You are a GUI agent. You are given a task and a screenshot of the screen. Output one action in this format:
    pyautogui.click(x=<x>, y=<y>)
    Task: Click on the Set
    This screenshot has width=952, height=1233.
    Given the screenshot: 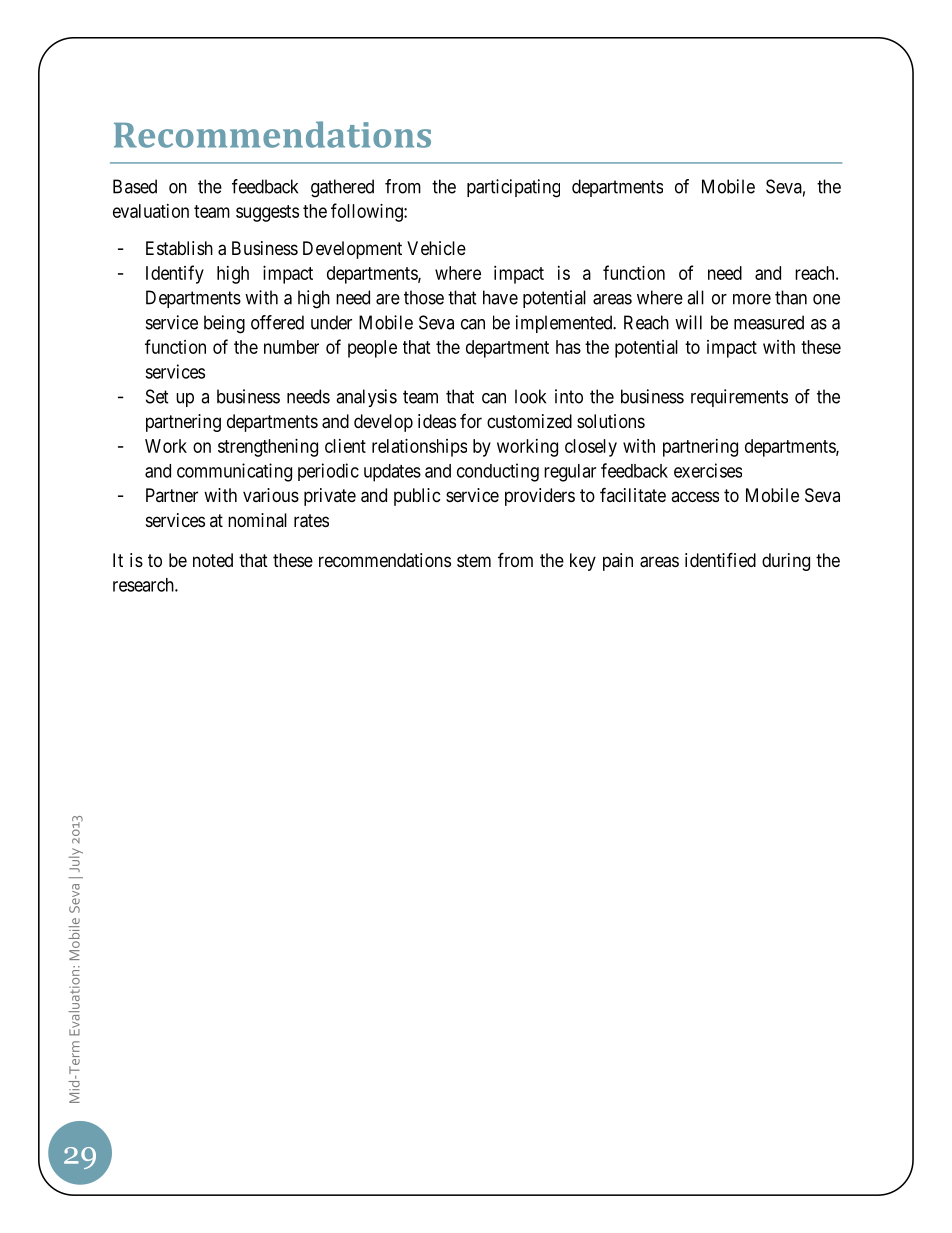 What is the action you would take?
    pyautogui.click(x=157, y=396)
